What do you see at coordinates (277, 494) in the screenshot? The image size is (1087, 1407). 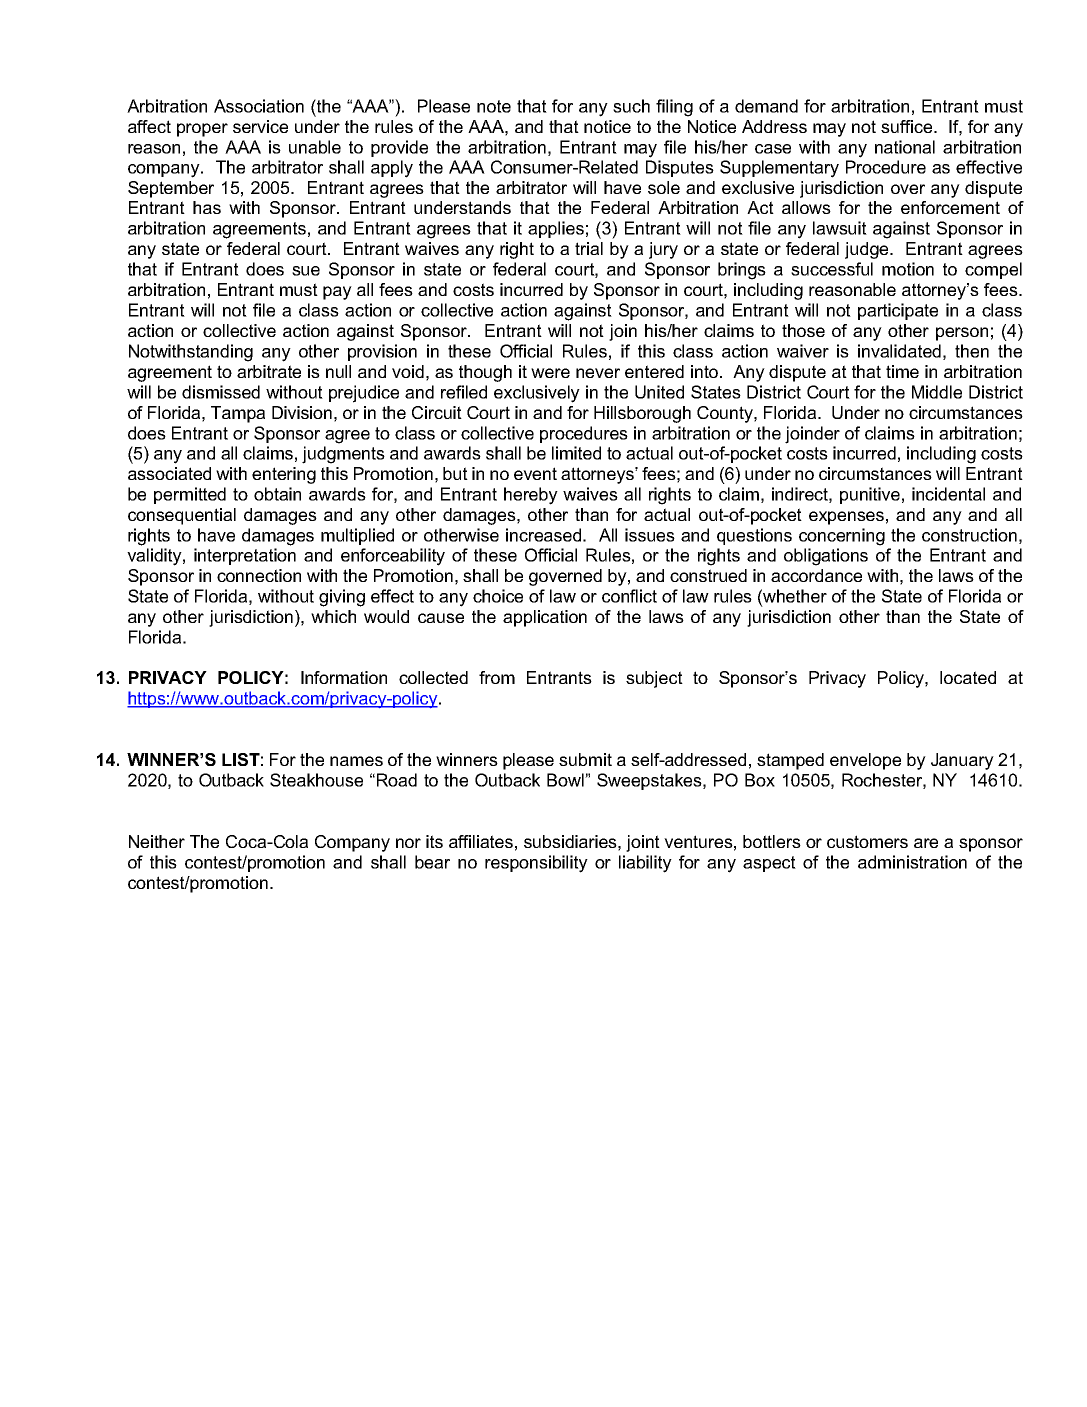 I see `obtain` at bounding box center [277, 494].
